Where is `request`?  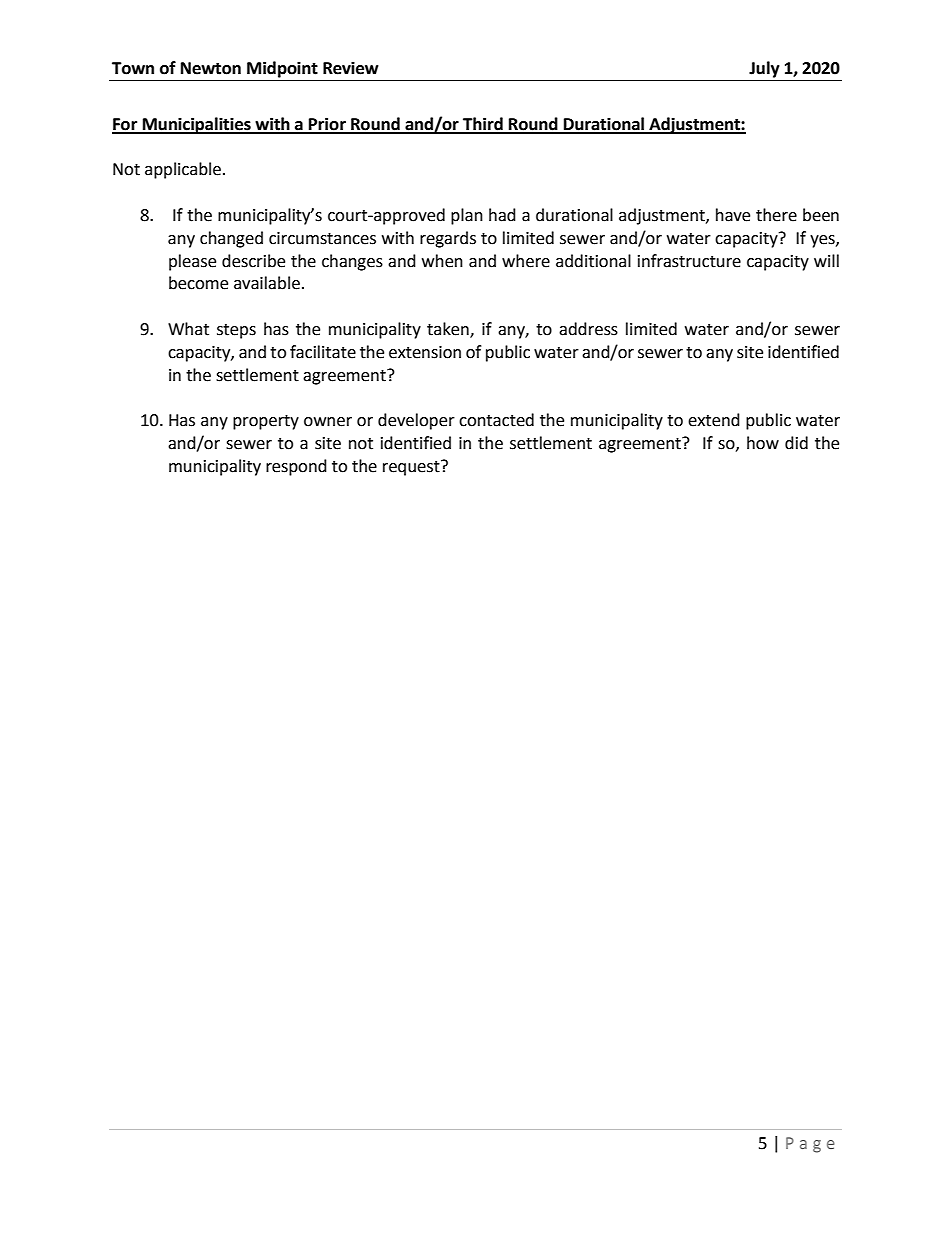
request is located at coordinates (412, 468).
